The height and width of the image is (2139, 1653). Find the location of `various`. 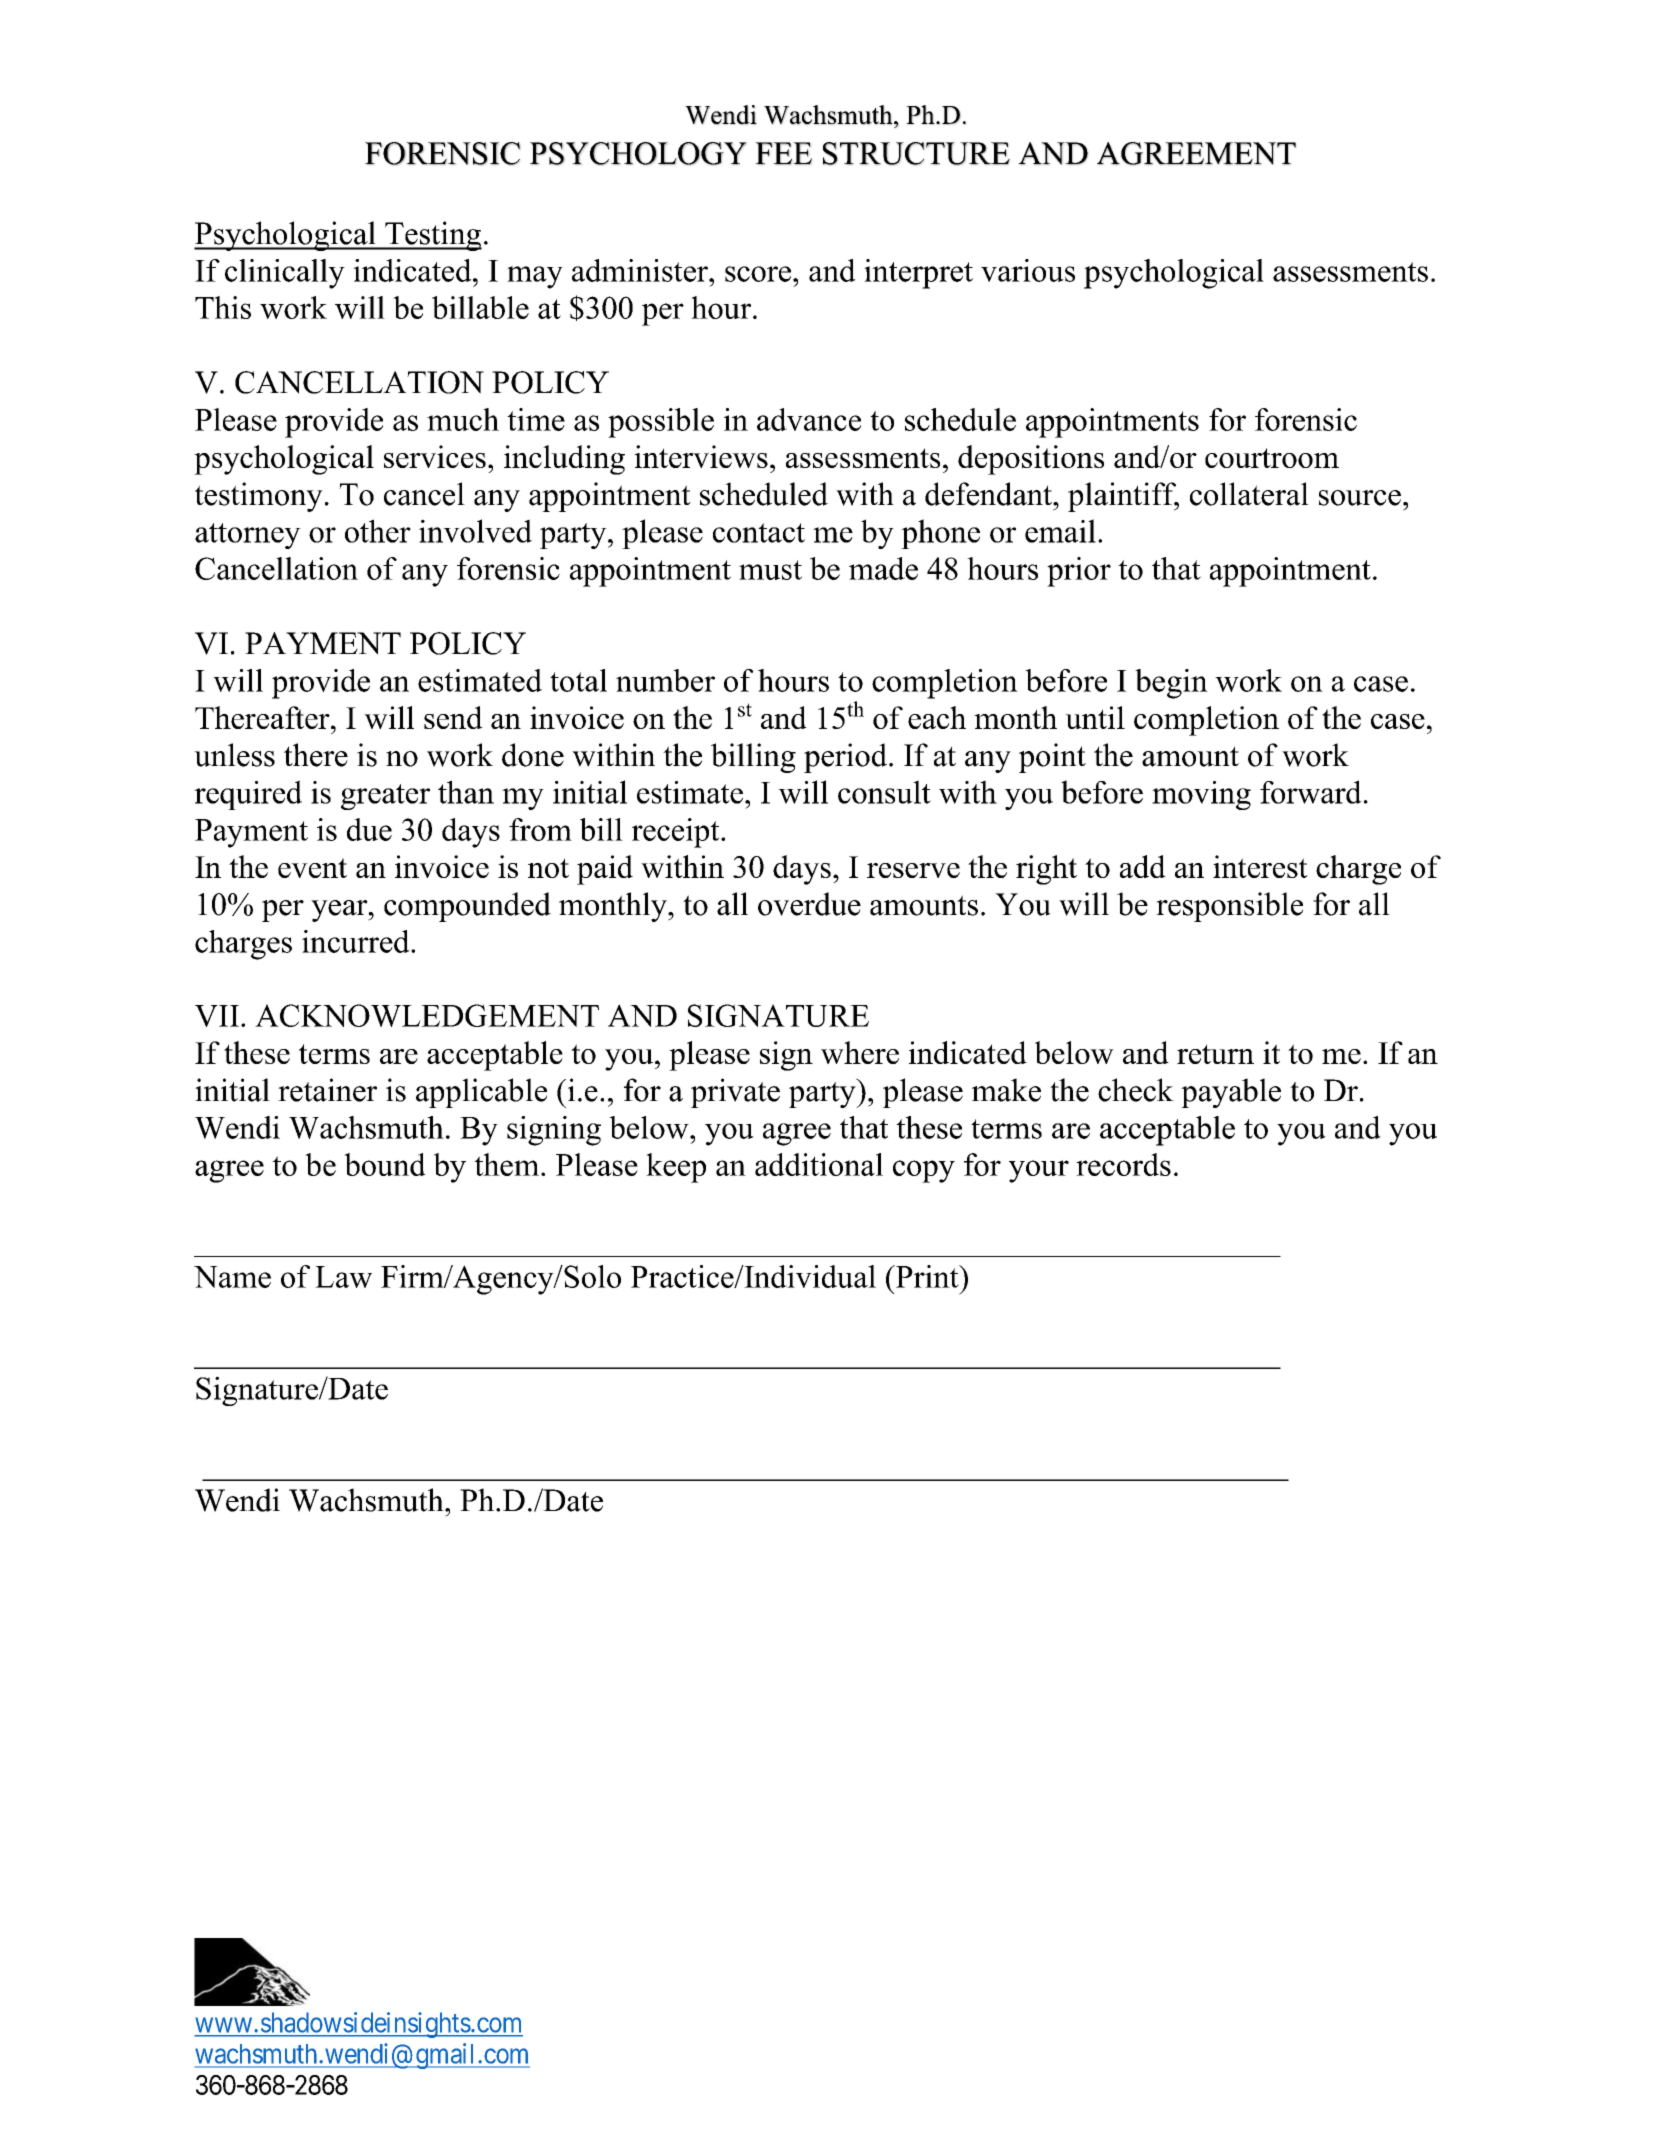

various is located at coordinates (1028, 270).
